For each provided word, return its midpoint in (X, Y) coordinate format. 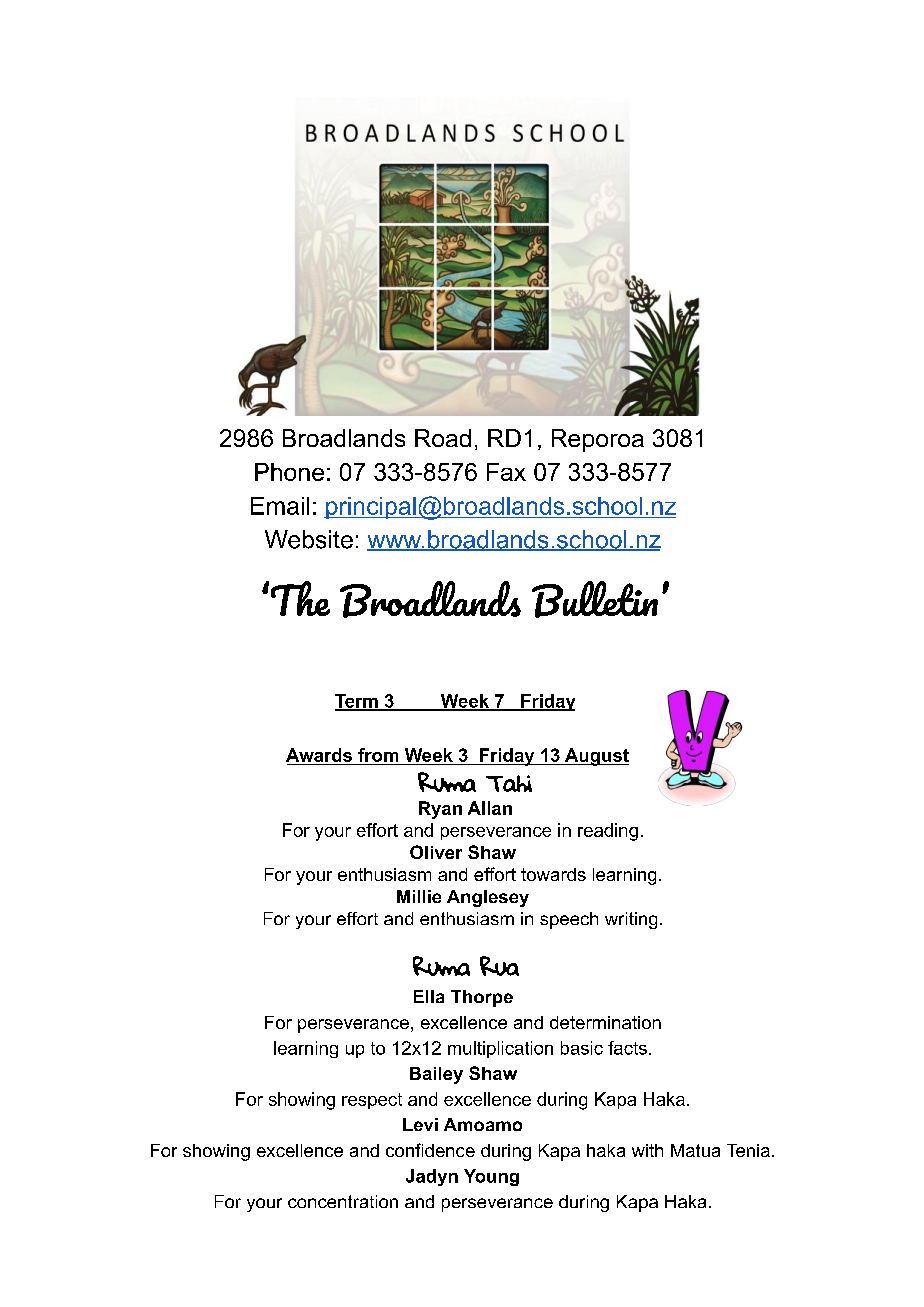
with (647, 1150)
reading (608, 832)
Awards (319, 755)
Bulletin (595, 599)
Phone (289, 472)
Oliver (436, 852)
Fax (506, 472)
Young (491, 1177)
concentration (343, 1201)
